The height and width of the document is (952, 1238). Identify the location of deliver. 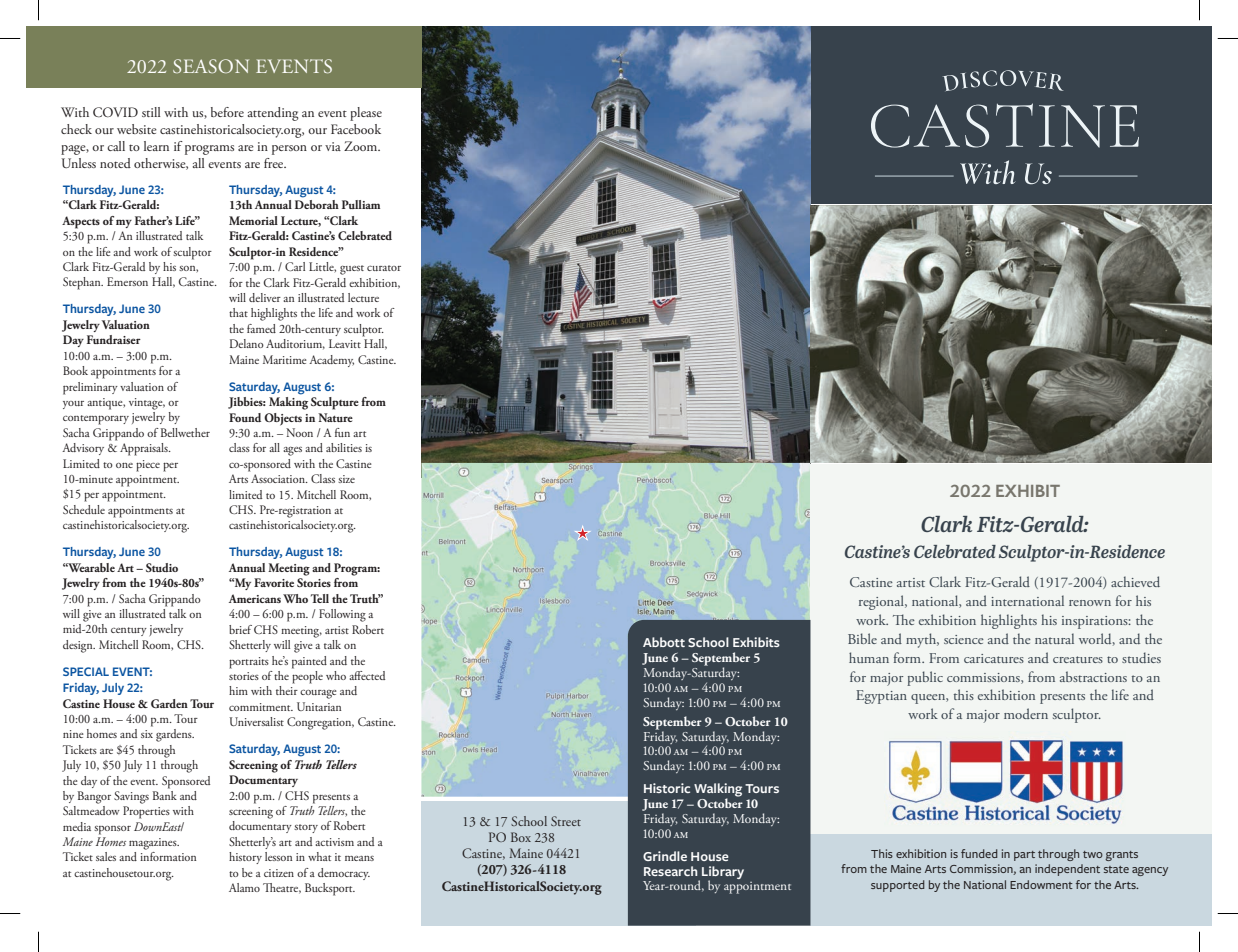
(265, 297).
